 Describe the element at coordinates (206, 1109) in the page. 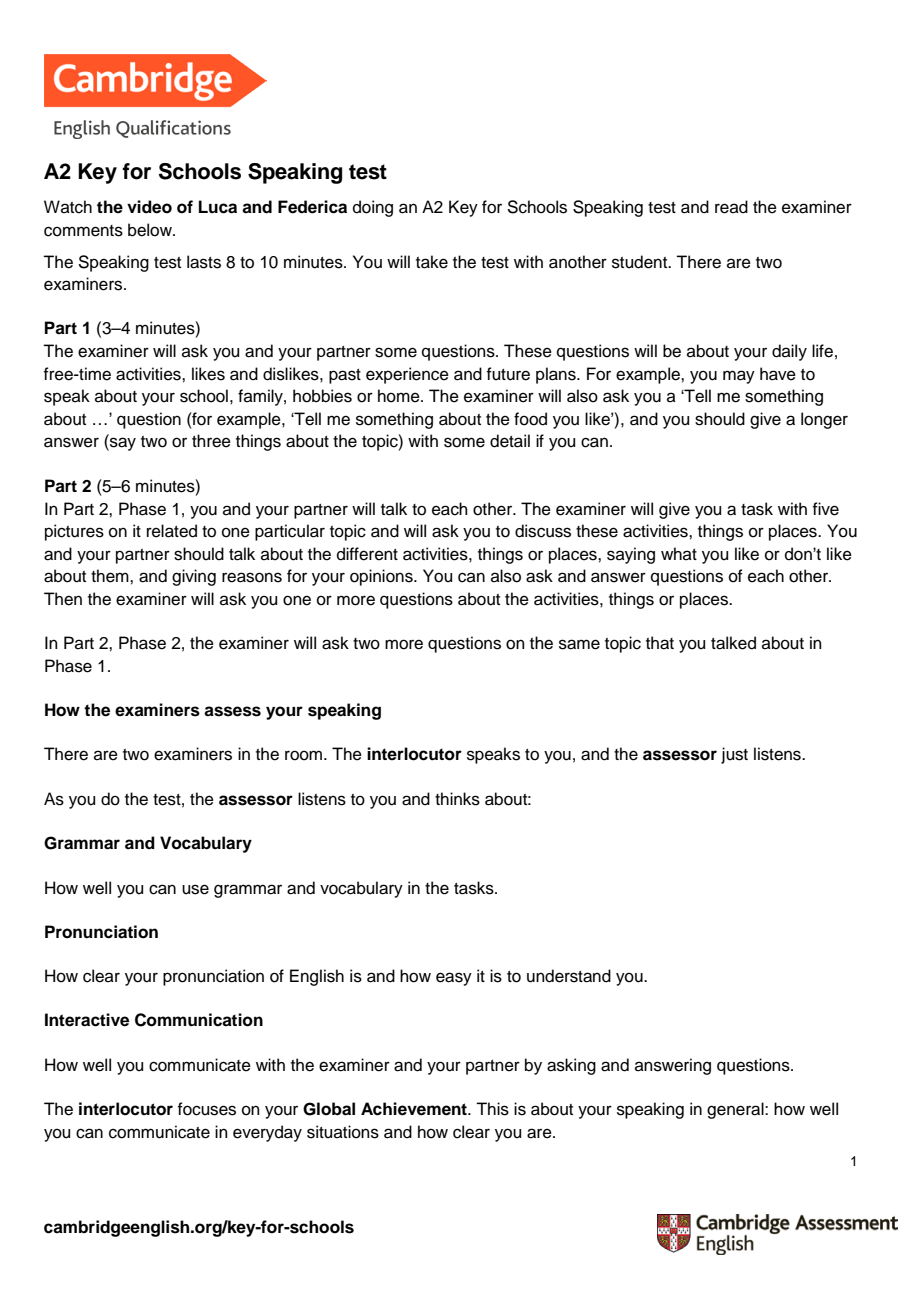

I see `focuses` at that location.
